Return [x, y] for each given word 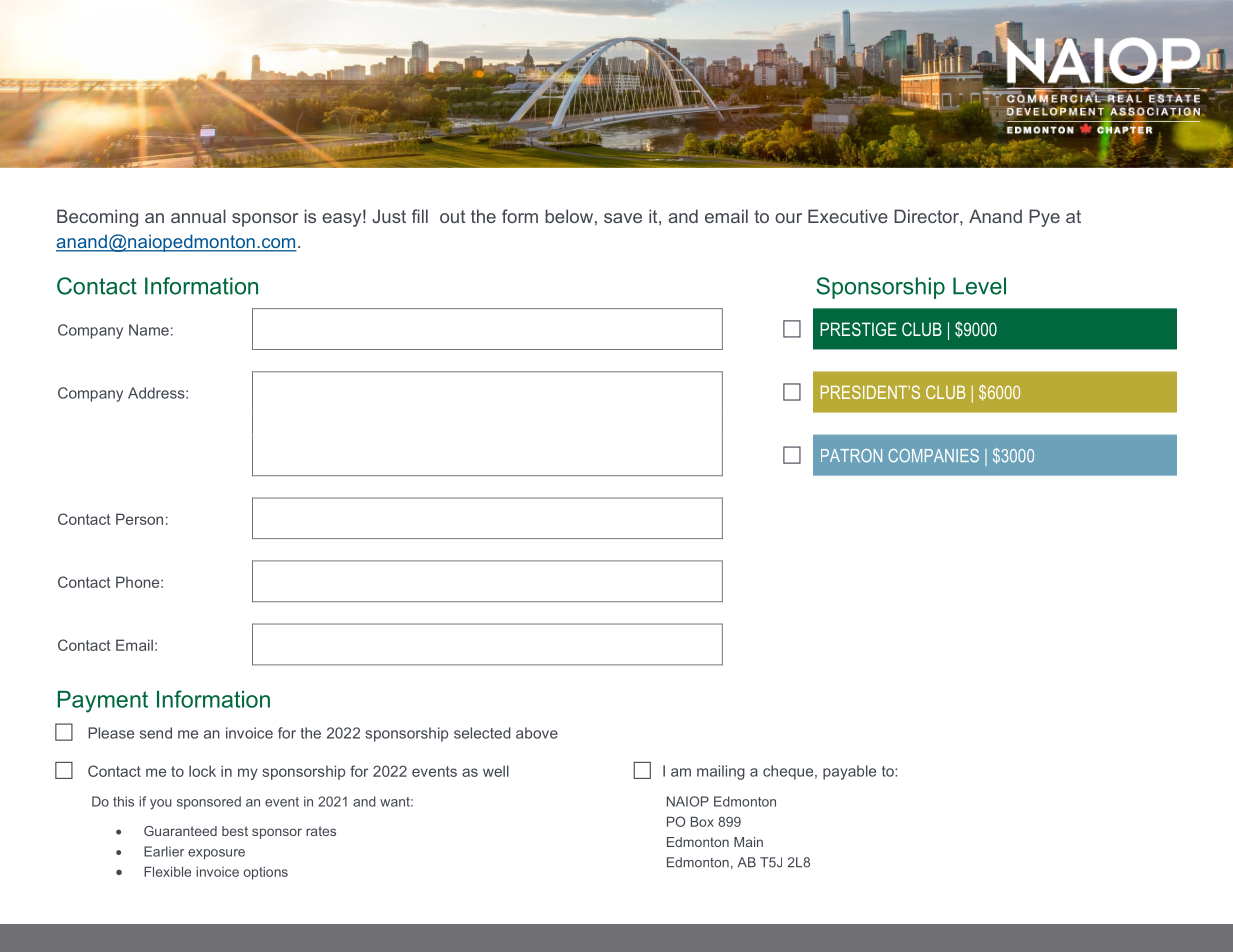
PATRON [851, 455]
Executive [848, 216]
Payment [103, 702]
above [537, 733]
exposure [216, 854]
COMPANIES [933, 455]
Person [139, 519]
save [623, 218]
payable [849, 772]
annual [198, 216]
